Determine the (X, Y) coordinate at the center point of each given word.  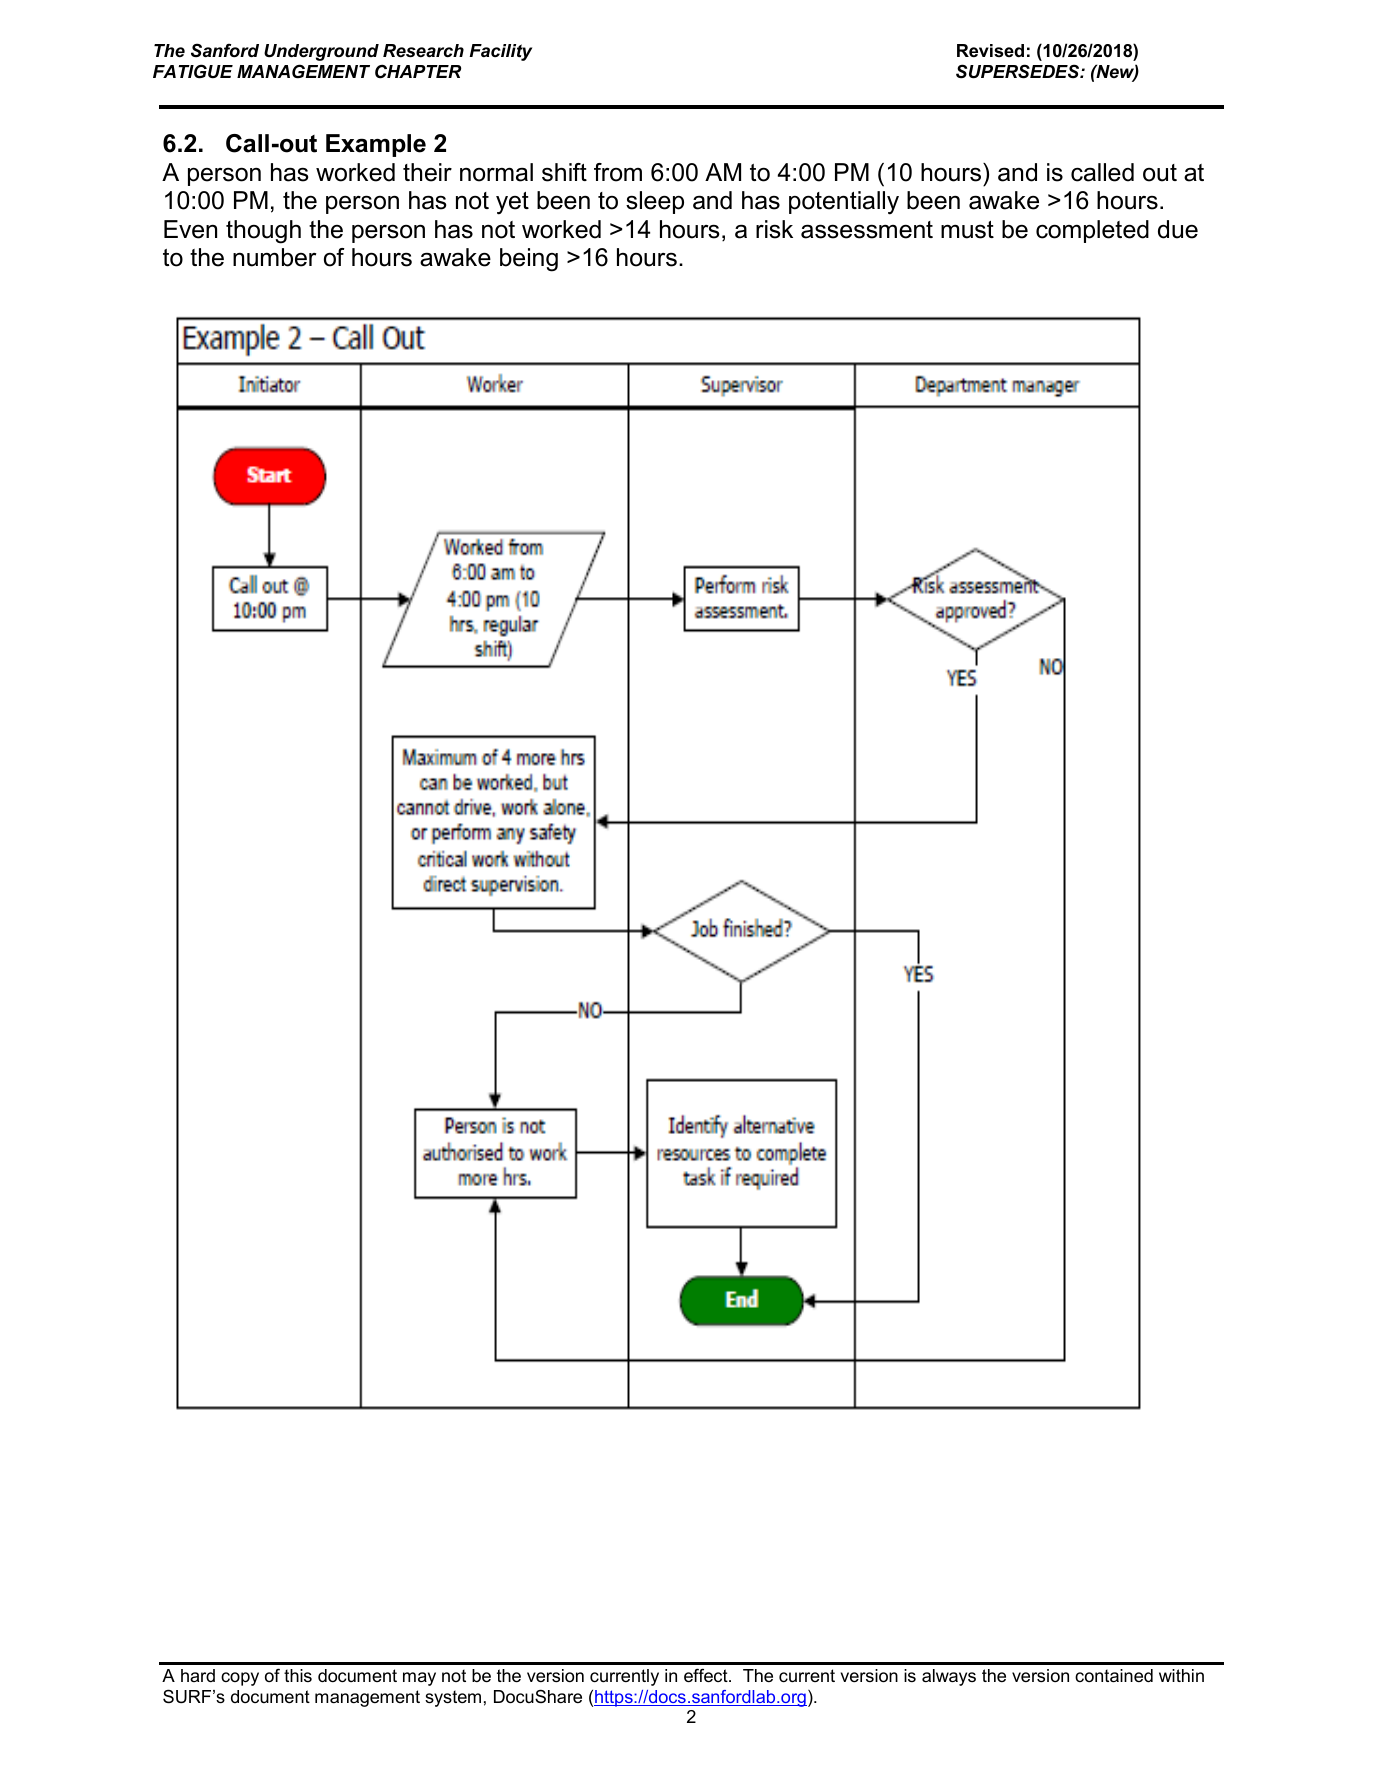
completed (1092, 231)
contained (1114, 1676)
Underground (321, 52)
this (298, 1675)
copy (240, 1679)
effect (707, 1675)
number (275, 257)
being (529, 260)
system (453, 1698)
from (618, 172)
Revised (990, 50)
